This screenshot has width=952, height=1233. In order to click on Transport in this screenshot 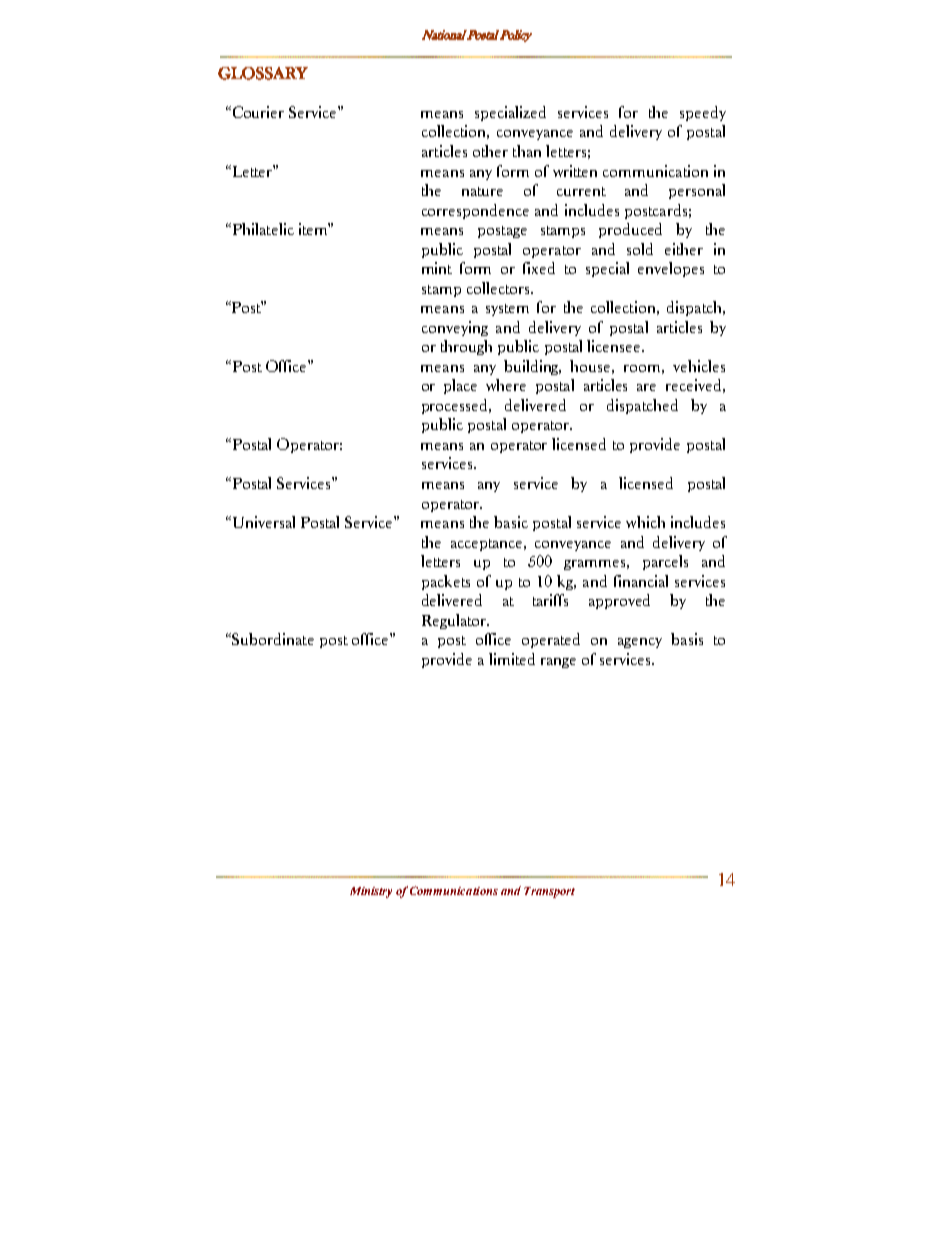, I will do `click(549, 892)`.
